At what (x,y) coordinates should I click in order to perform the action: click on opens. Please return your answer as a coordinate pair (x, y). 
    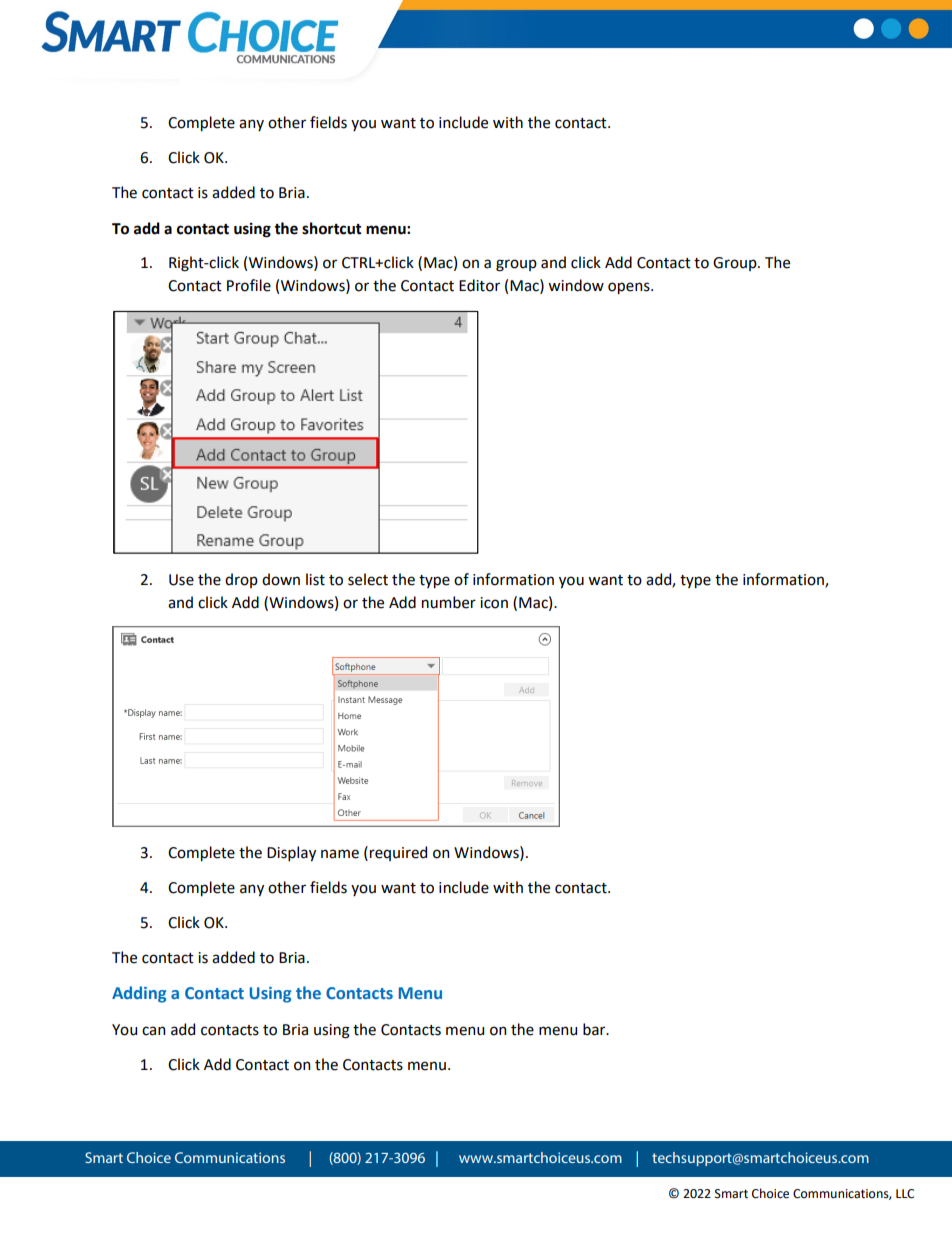
    Looking at the image, I should click on (630, 288).
